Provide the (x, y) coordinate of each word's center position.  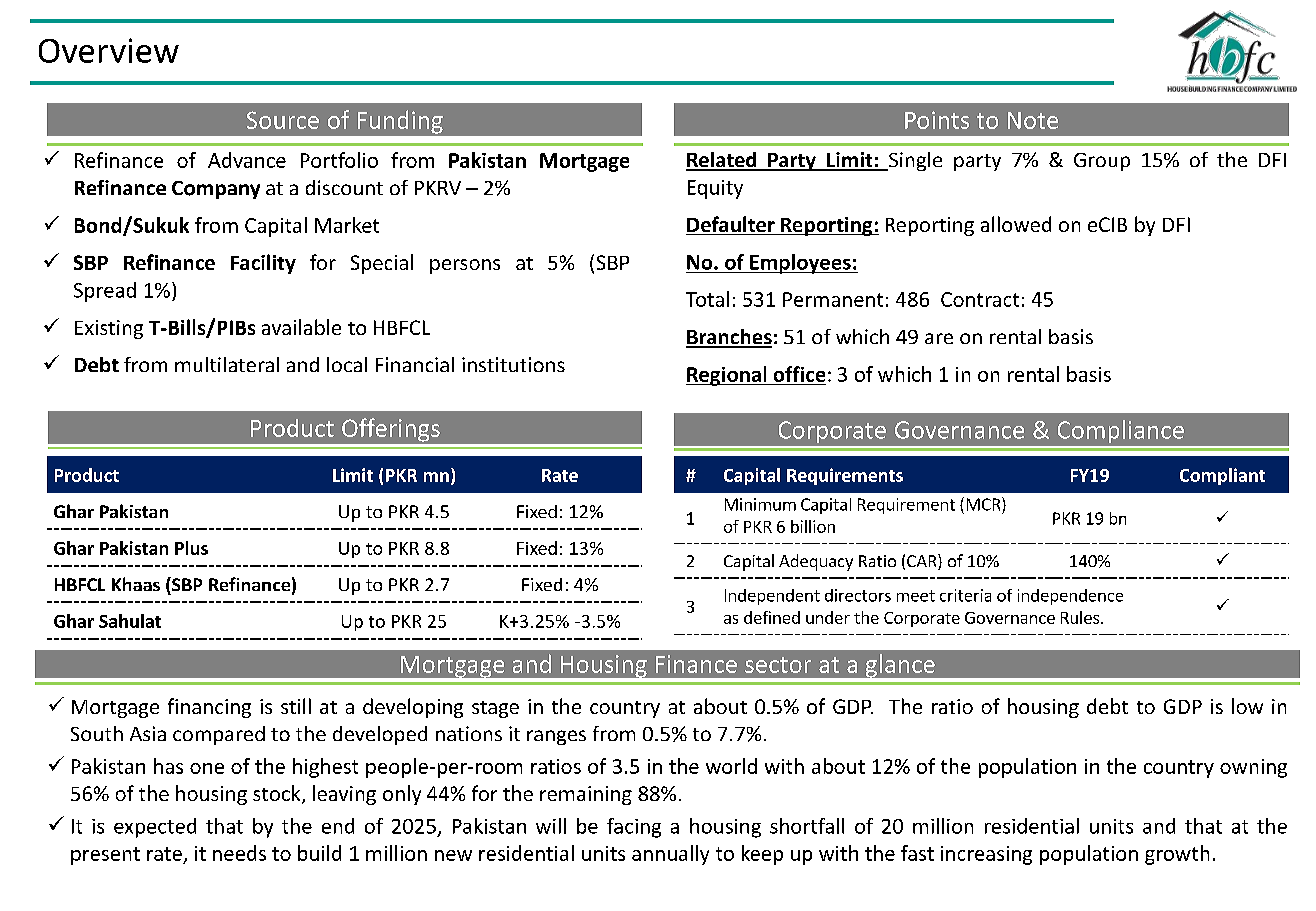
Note (1033, 120)
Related (722, 161)
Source (283, 120)
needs (239, 853)
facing (634, 828)
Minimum (760, 504)
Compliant (1222, 476)
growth (1177, 855)
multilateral (227, 364)
